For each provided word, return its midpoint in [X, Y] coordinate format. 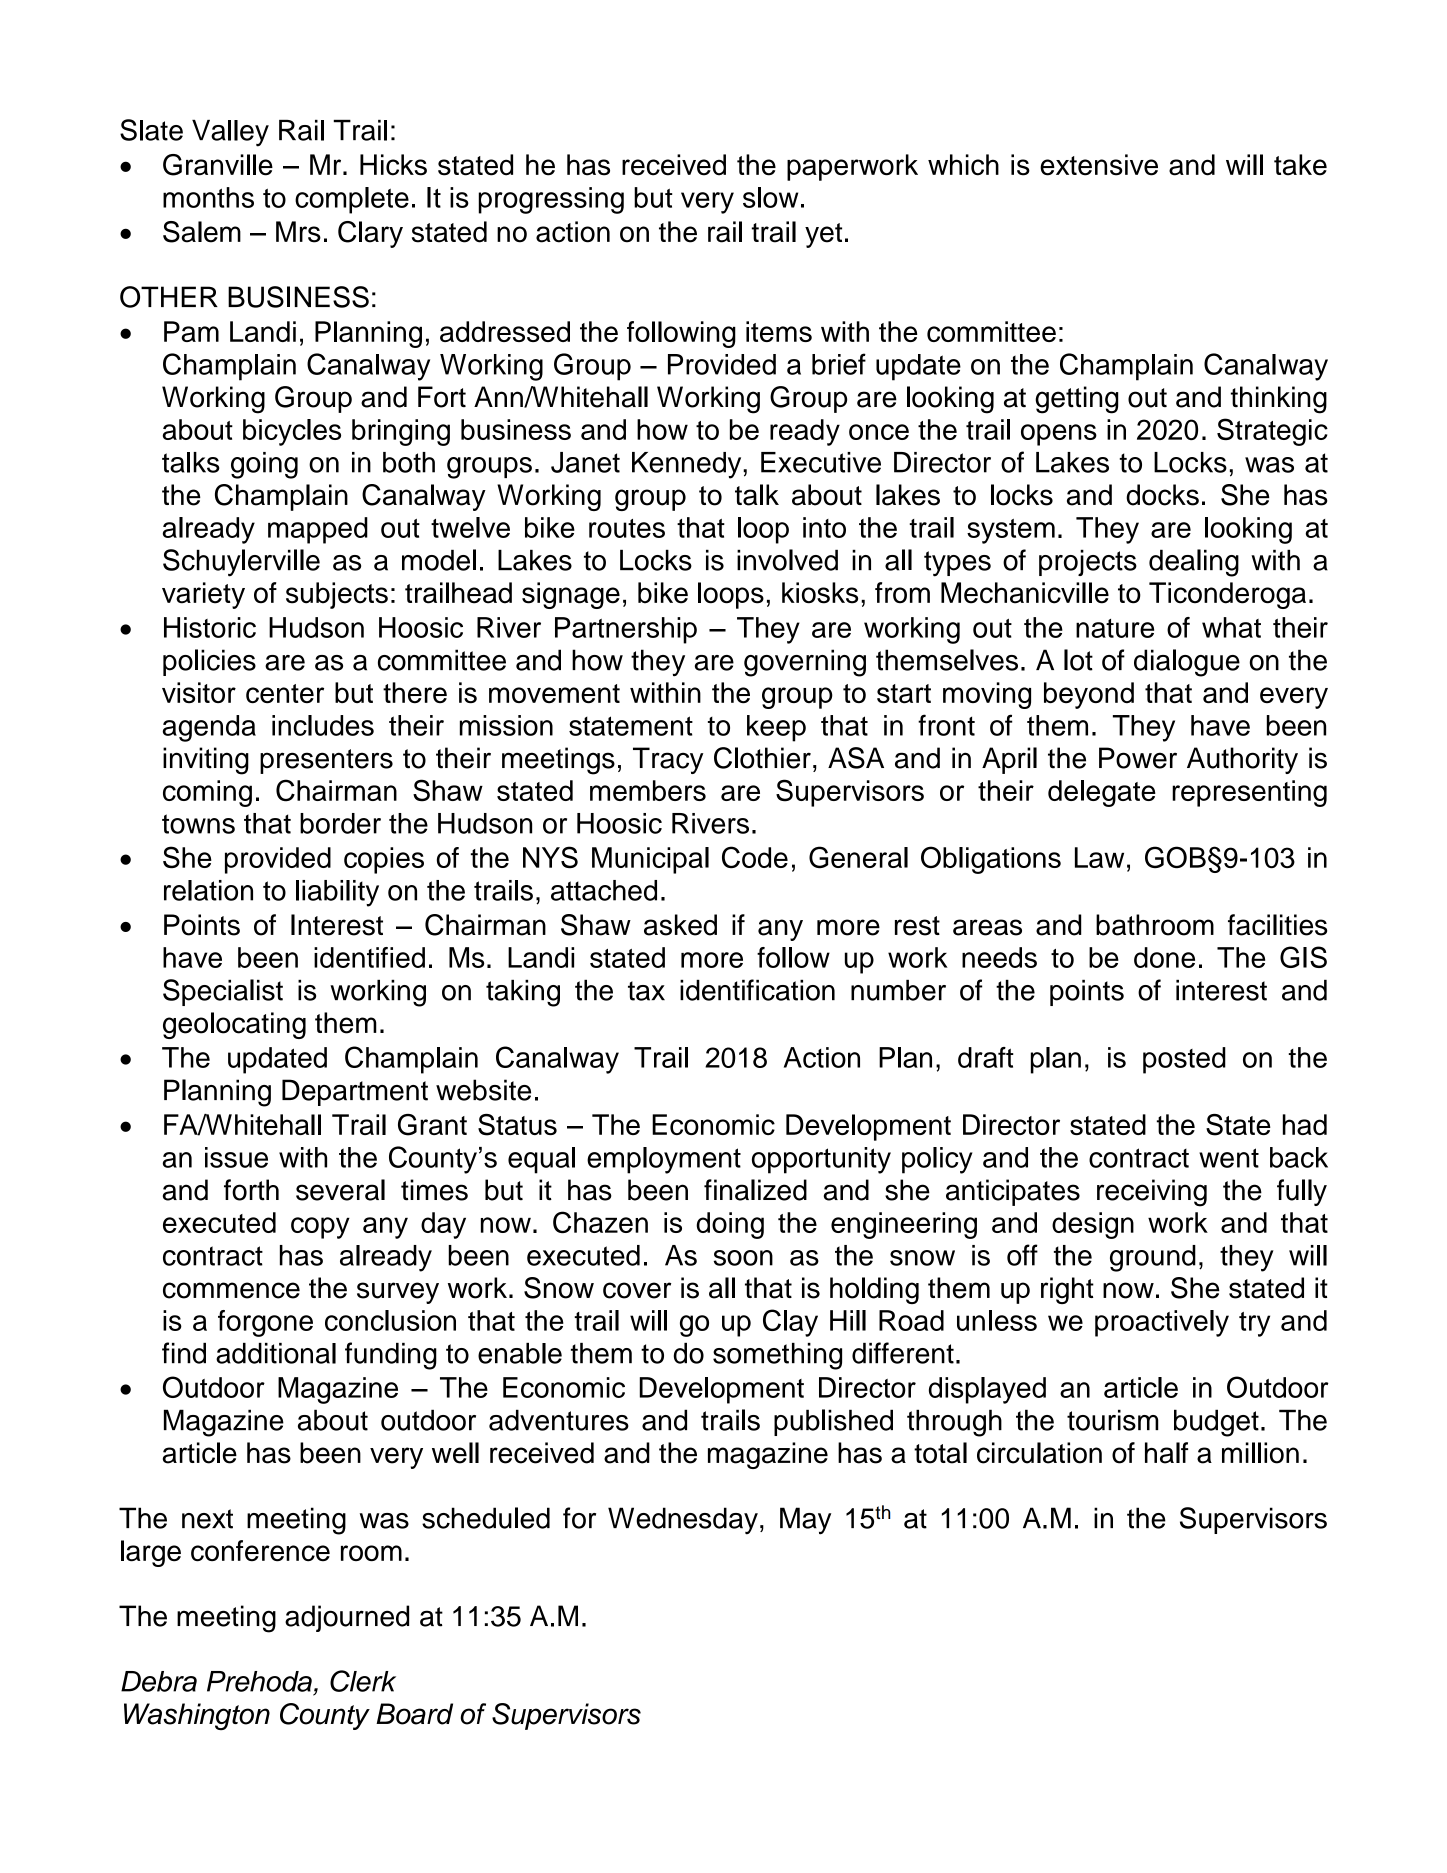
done [1164, 957]
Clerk [363, 1681]
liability [337, 893]
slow [770, 197]
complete [352, 200]
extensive [1099, 165]
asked [680, 925]
